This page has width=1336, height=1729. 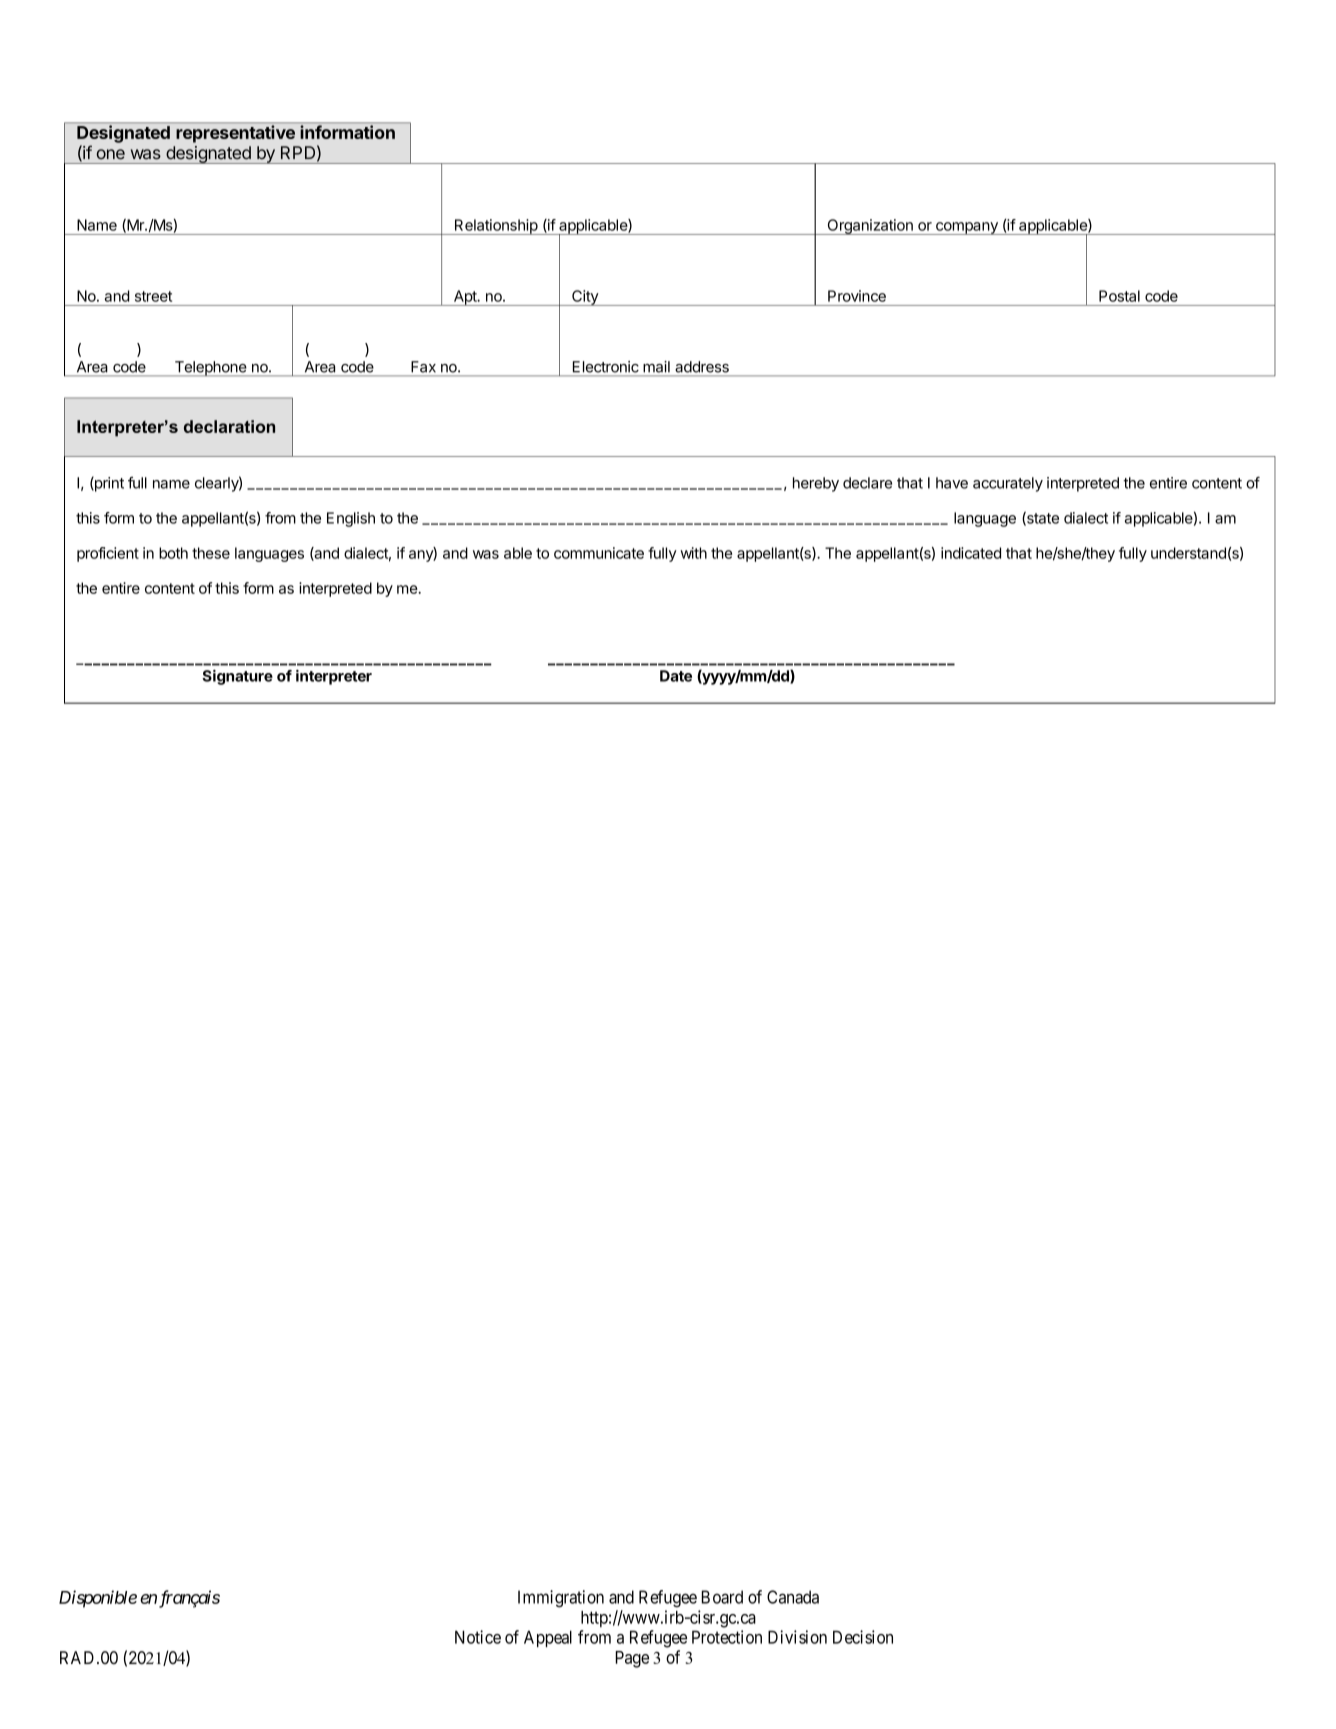 I want to click on company, so click(x=967, y=228).
